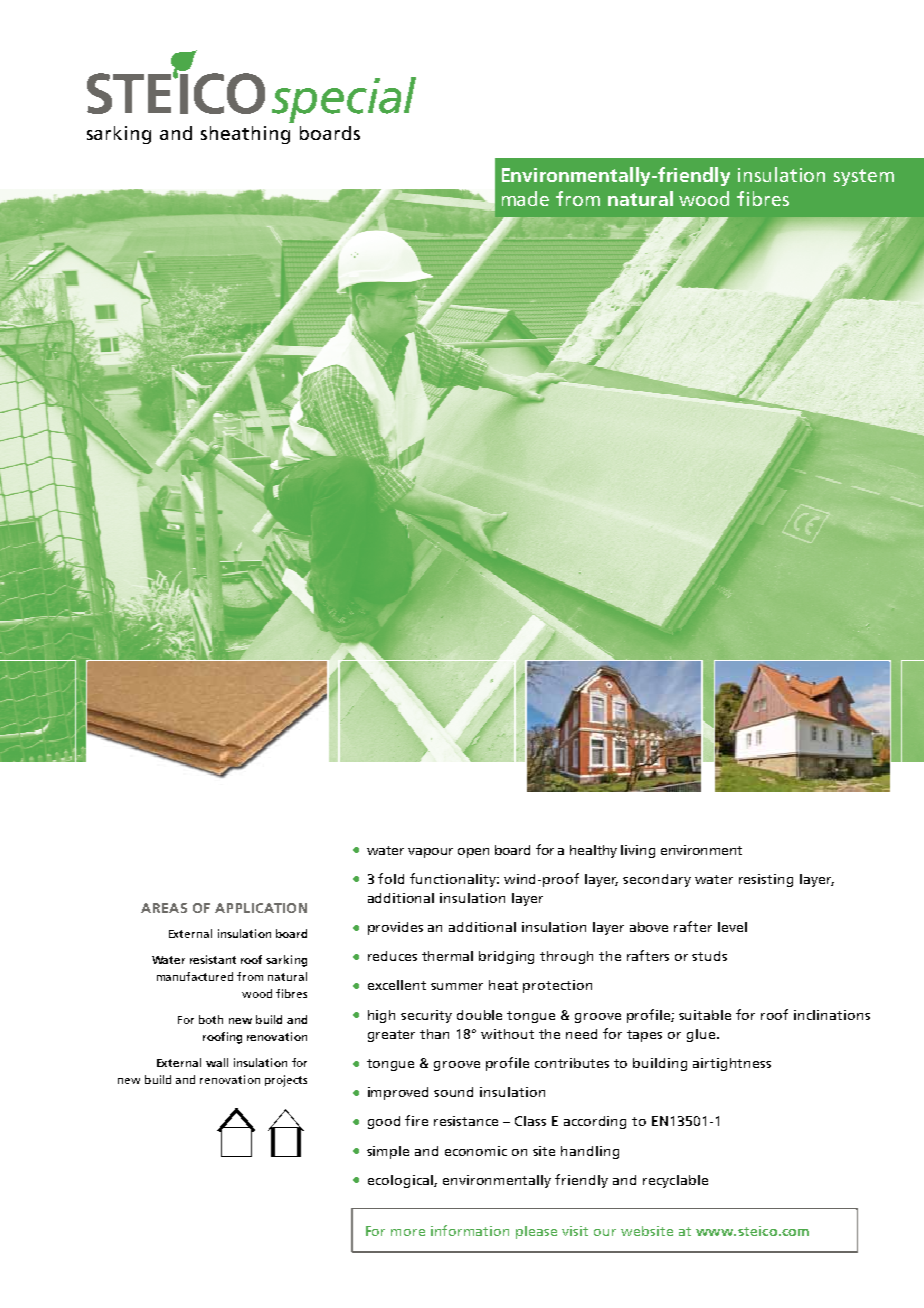 Image resolution: width=924 pixels, height=1308 pixels. What do you see at coordinates (261, 908) in the screenshot?
I see `APPLICATION` at bounding box center [261, 908].
